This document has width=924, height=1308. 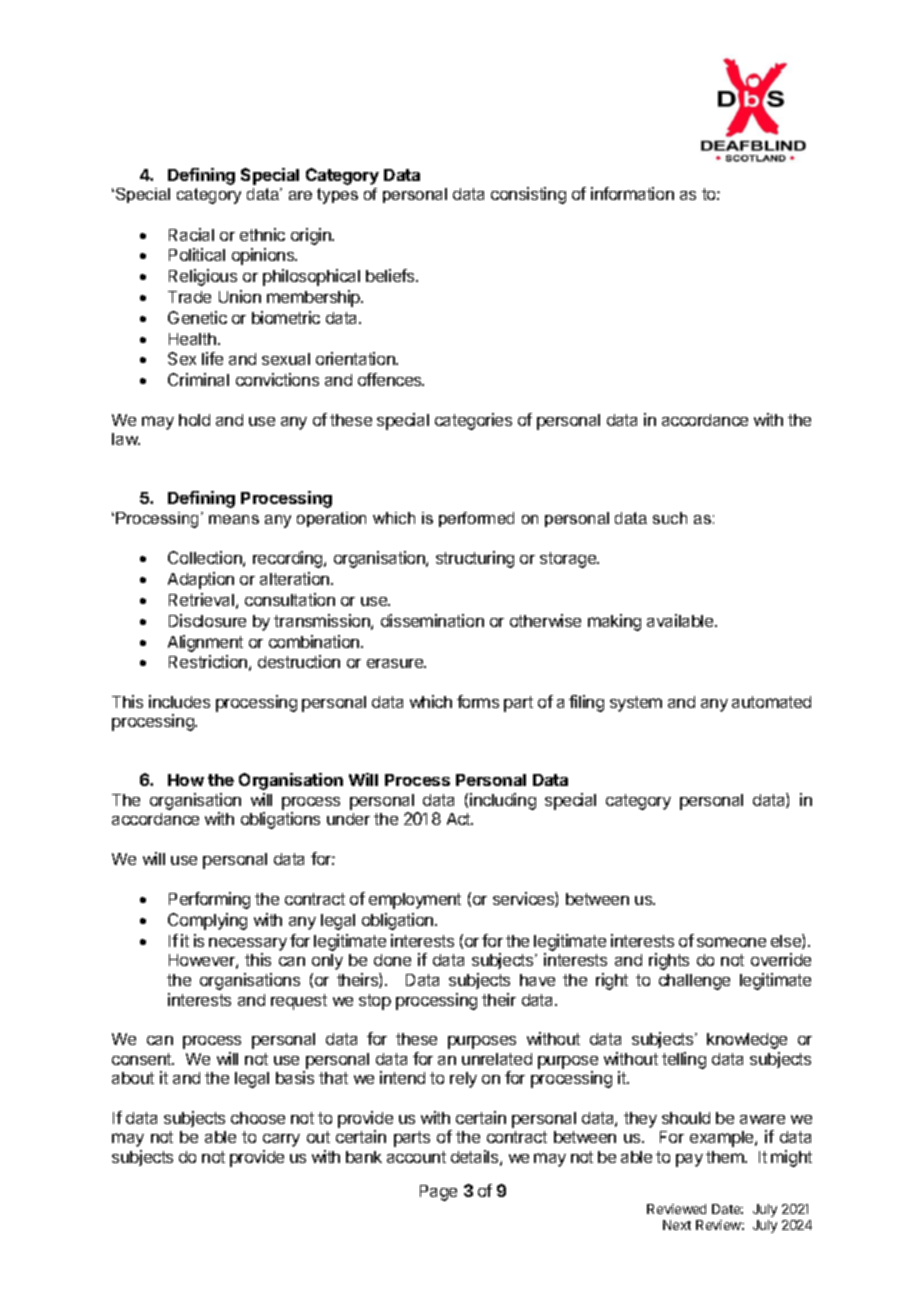 What do you see at coordinates (689, 1160) in the document?
I see `pay` at bounding box center [689, 1160].
